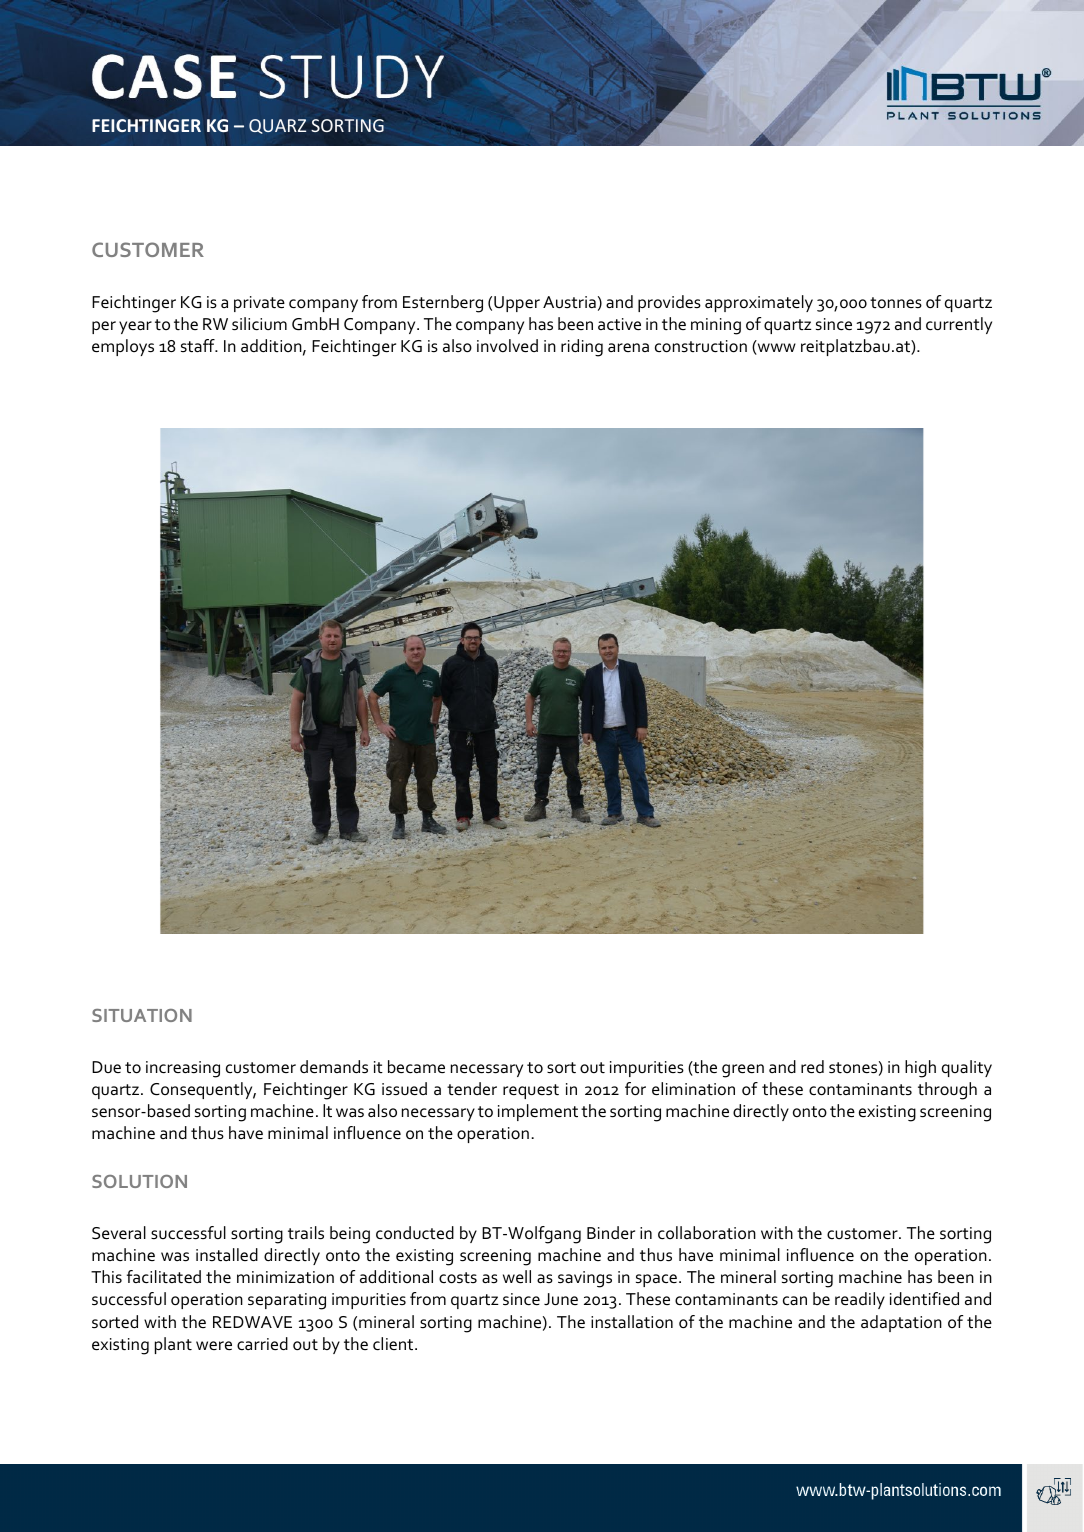 This document has width=1084, height=1532. I want to click on June, so click(561, 1299).
